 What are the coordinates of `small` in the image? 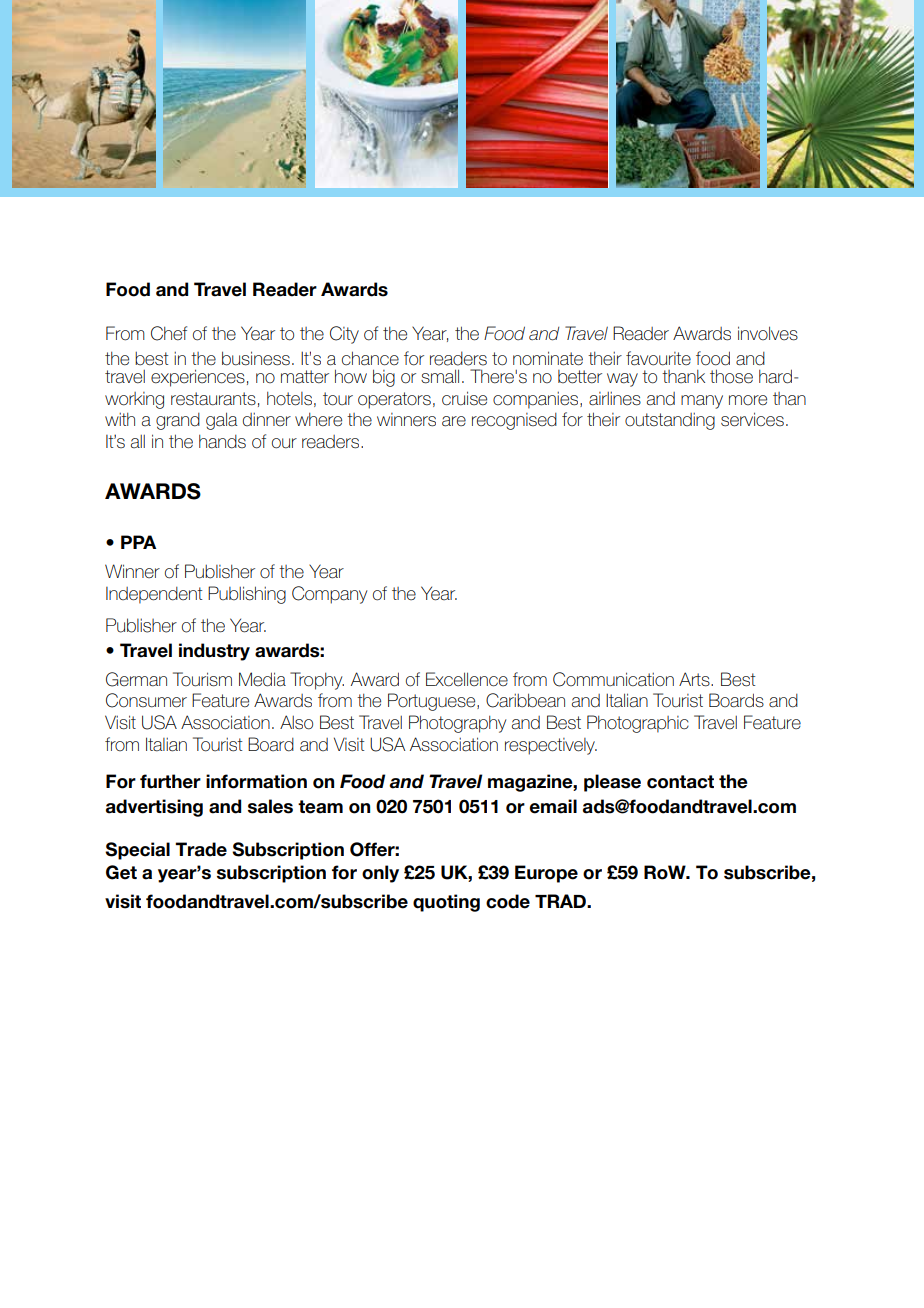 It's located at (440, 376).
